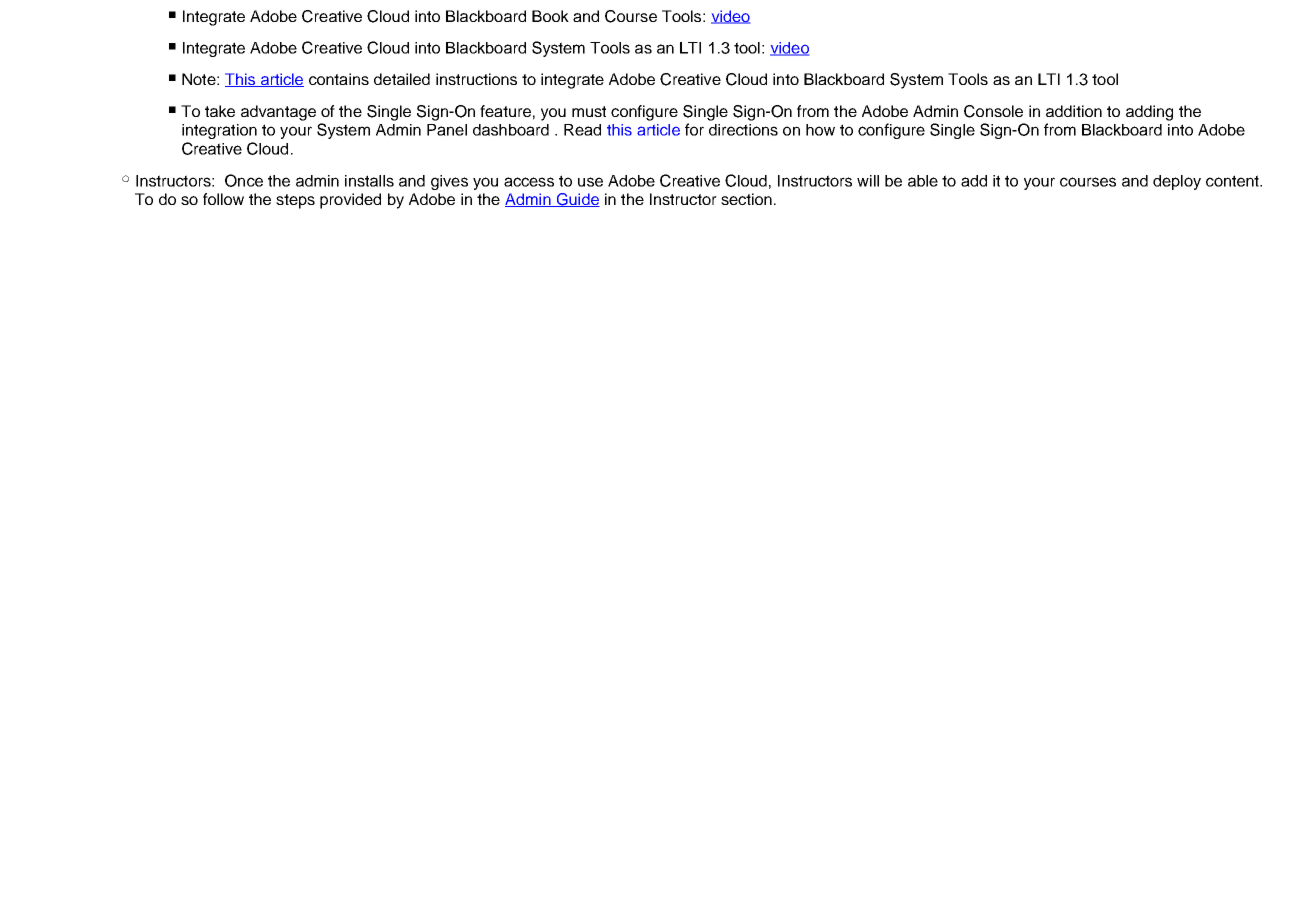 This screenshot has width=1308, height=924. I want to click on detailed, so click(402, 79).
